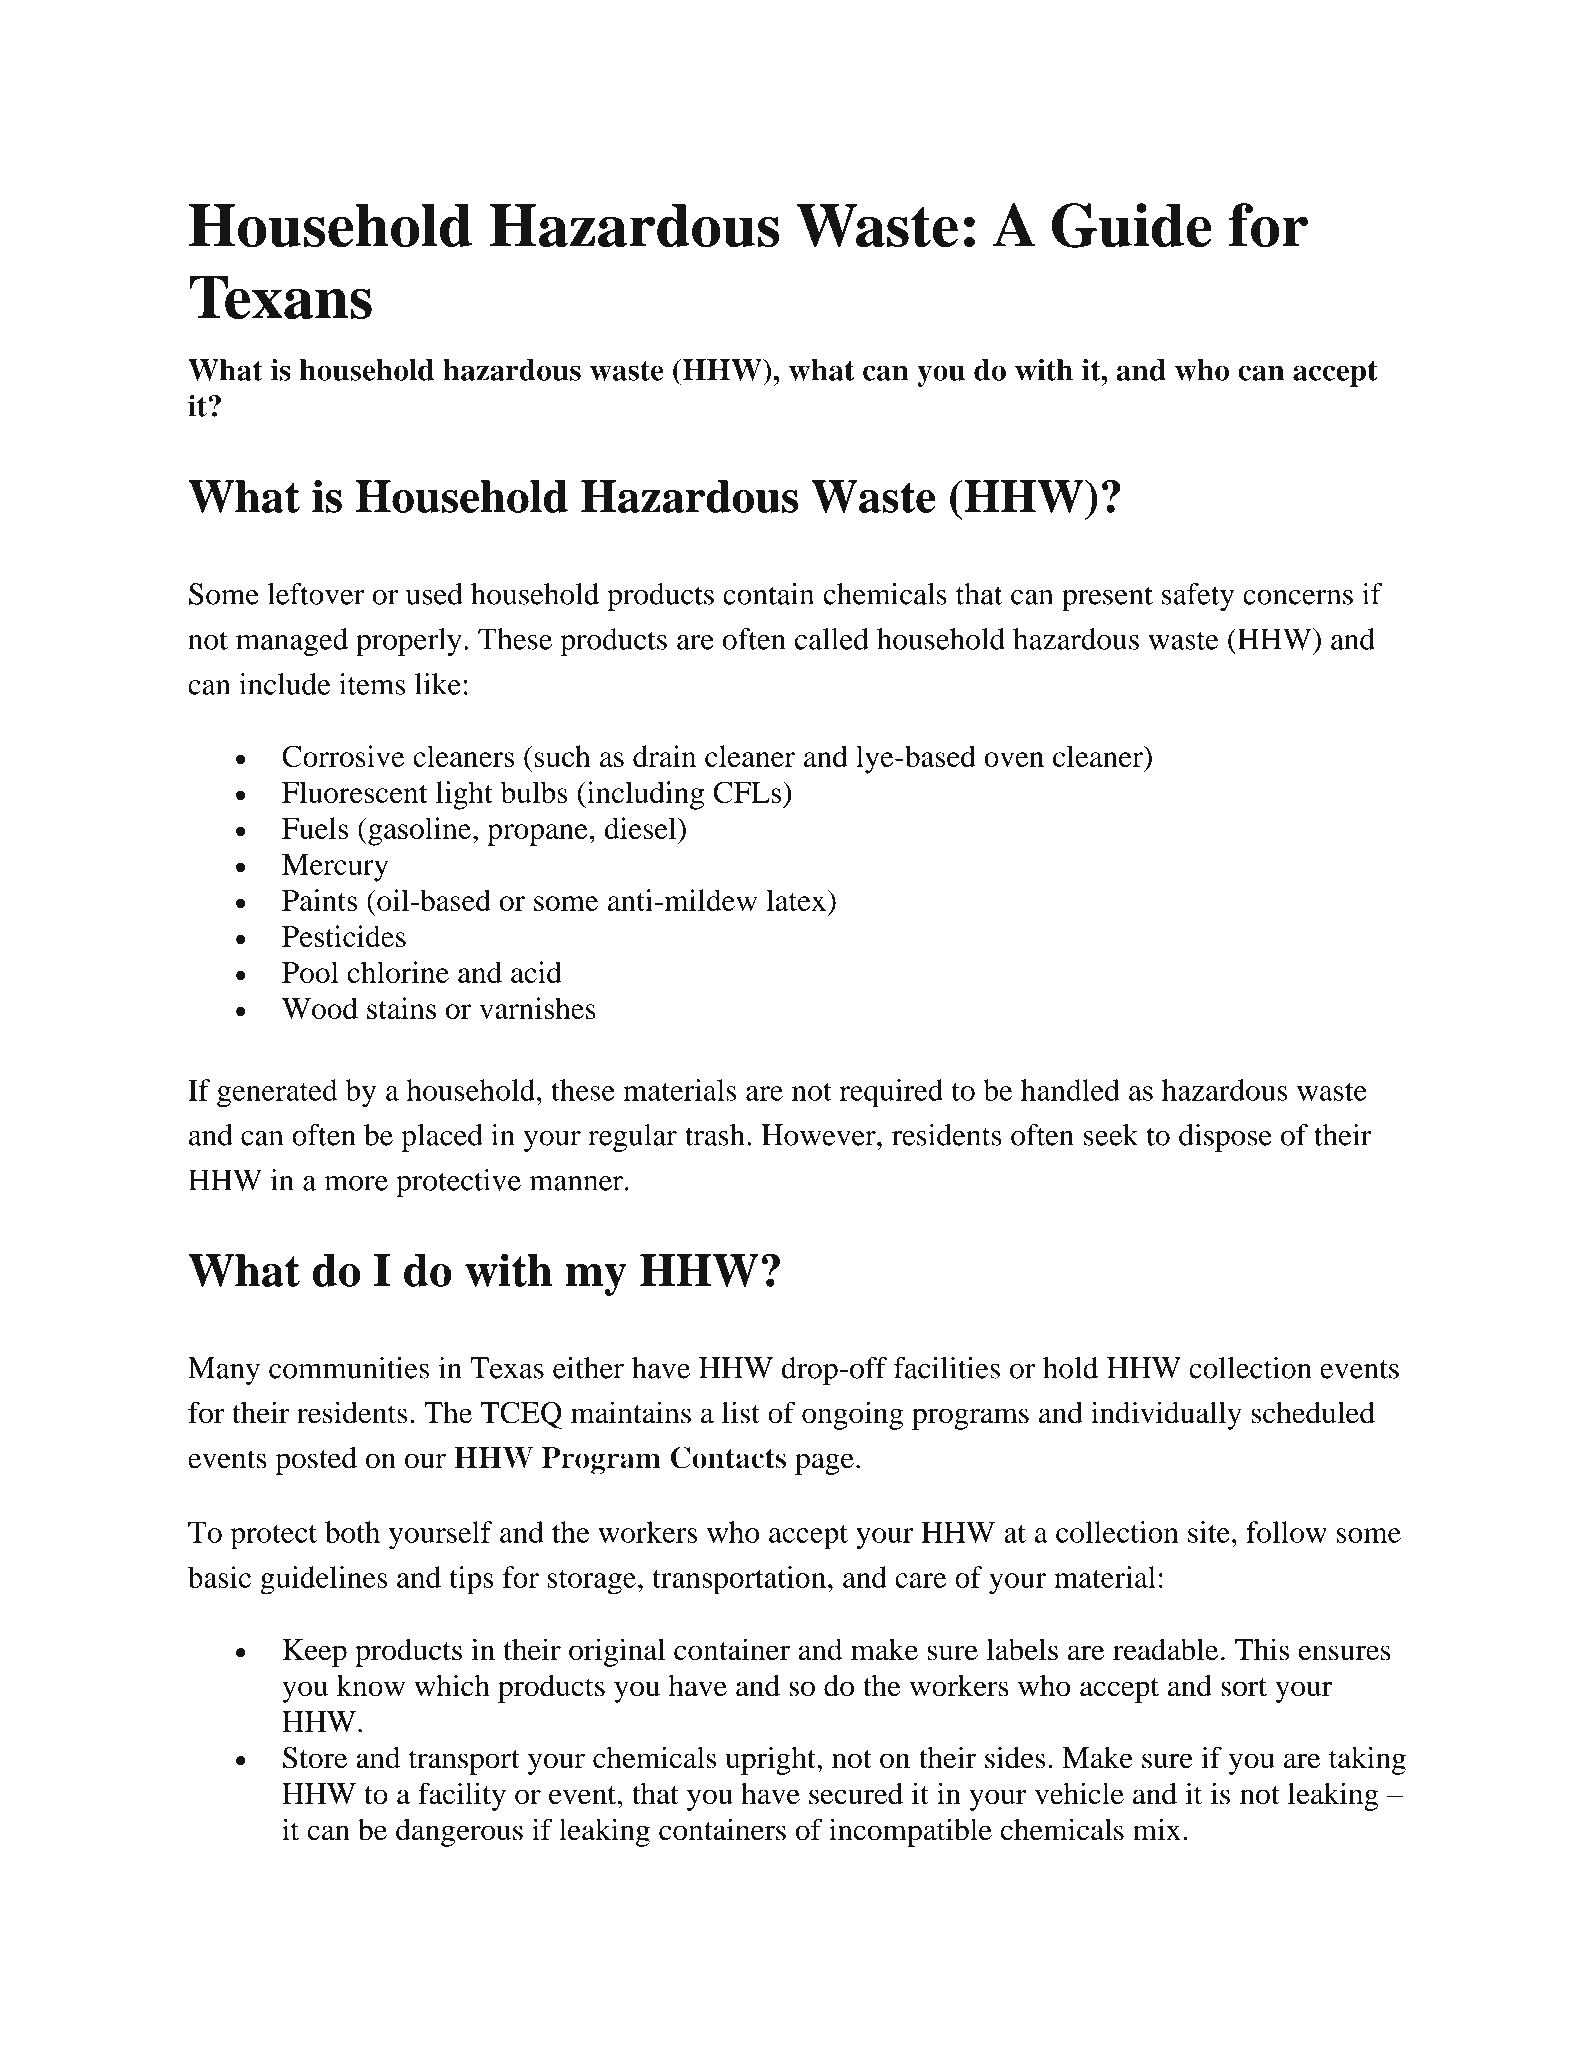 The image size is (1596, 2066). Describe the element at coordinates (832, 639) in the document. I see `called` at that location.
